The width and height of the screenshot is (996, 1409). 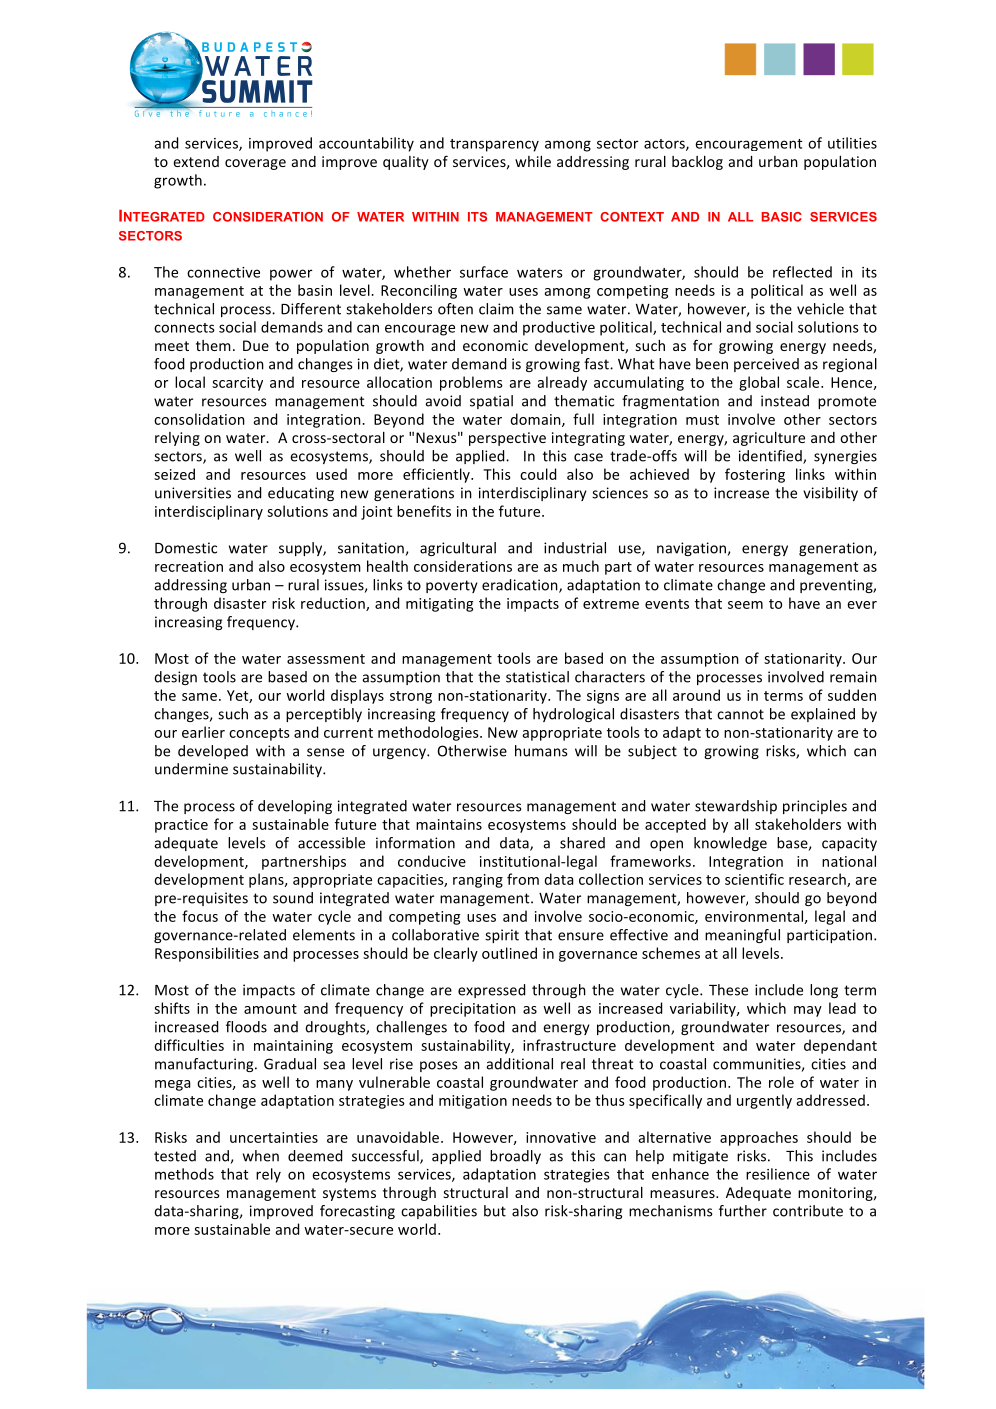 What do you see at coordinates (331, 474) in the screenshot?
I see `used` at bounding box center [331, 474].
